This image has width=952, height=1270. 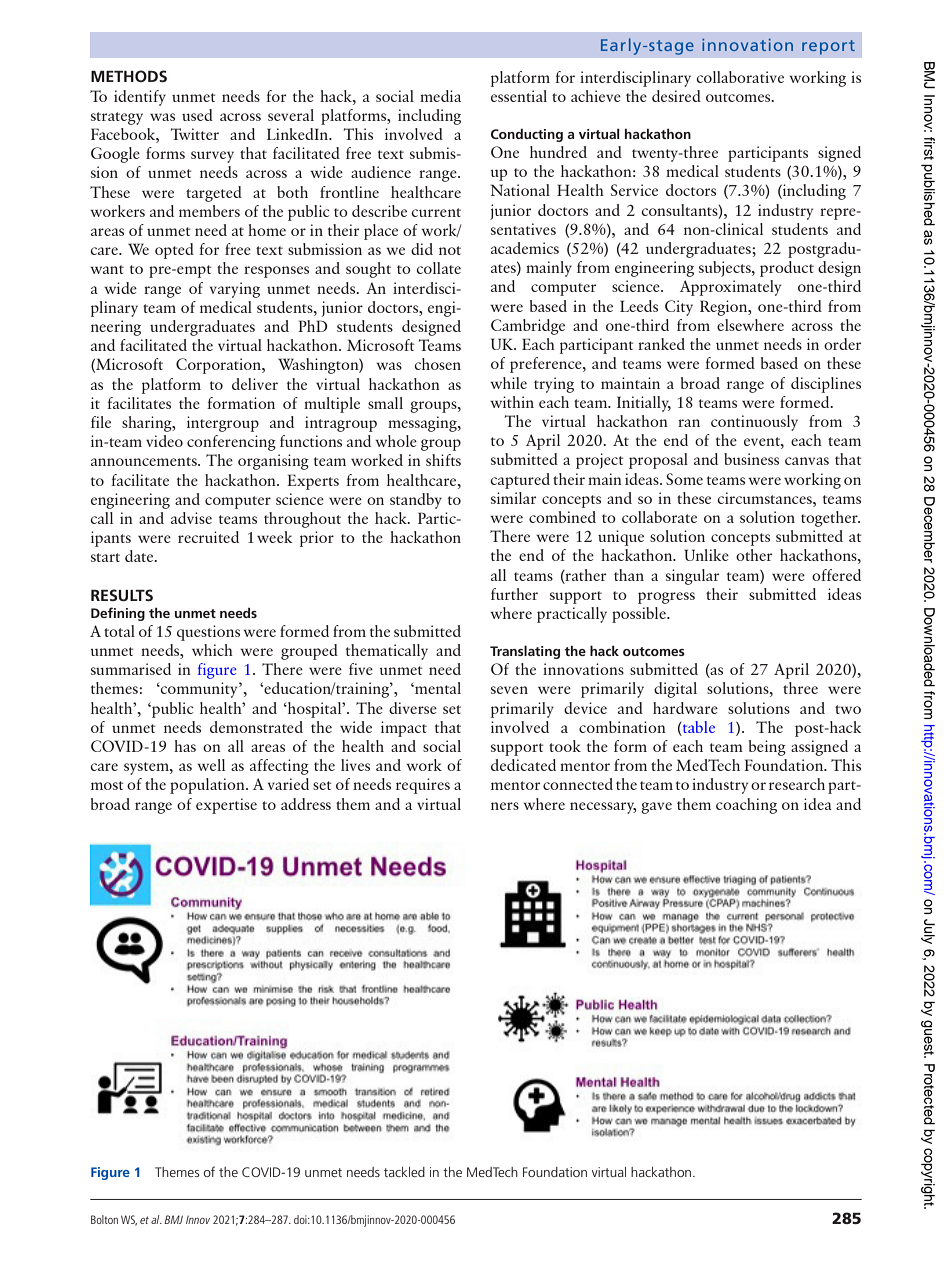 What do you see at coordinates (740, 77) in the image?
I see `collaborative` at bounding box center [740, 77].
